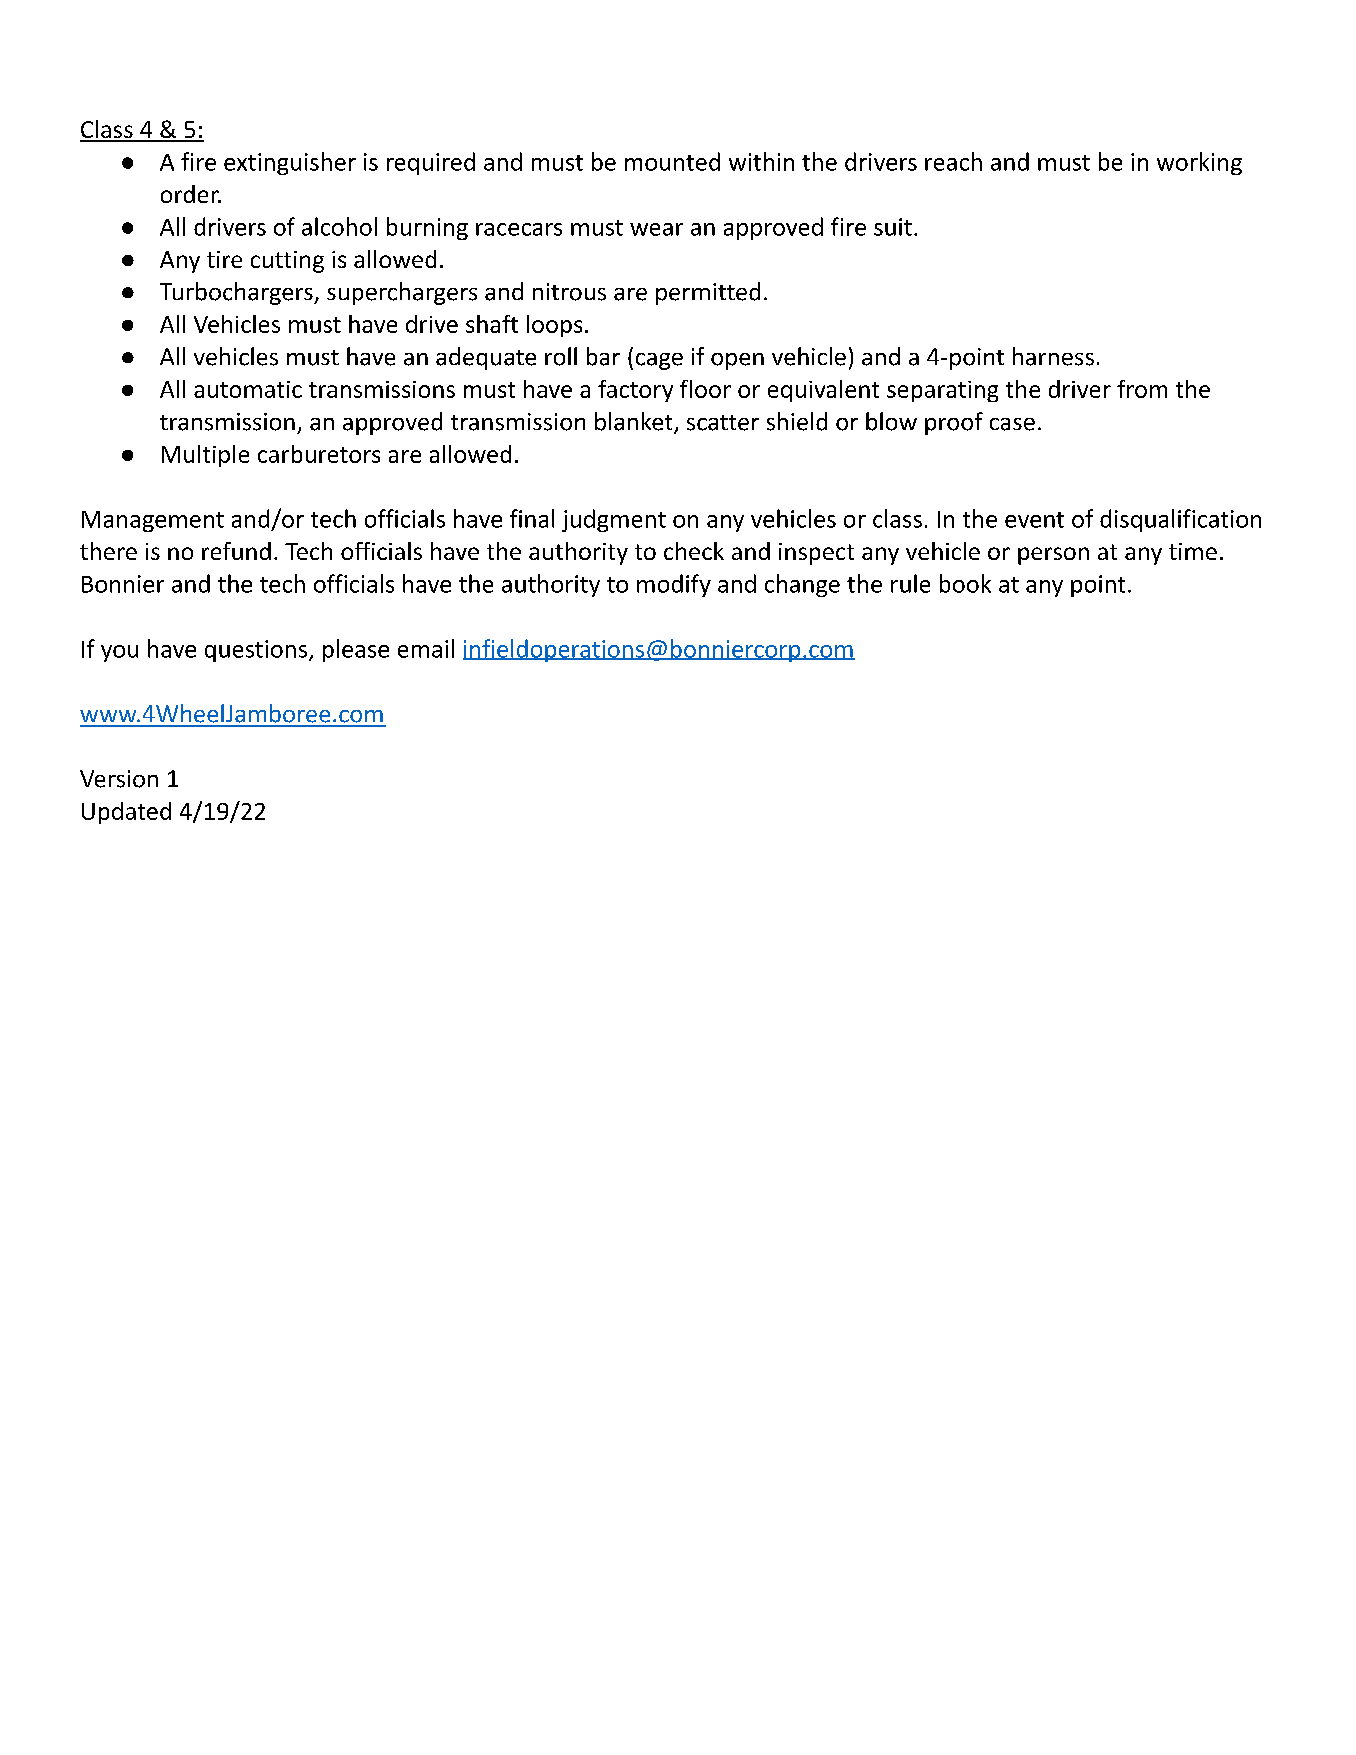 This screenshot has width=1356, height=1755. I want to click on event, so click(1034, 520).
